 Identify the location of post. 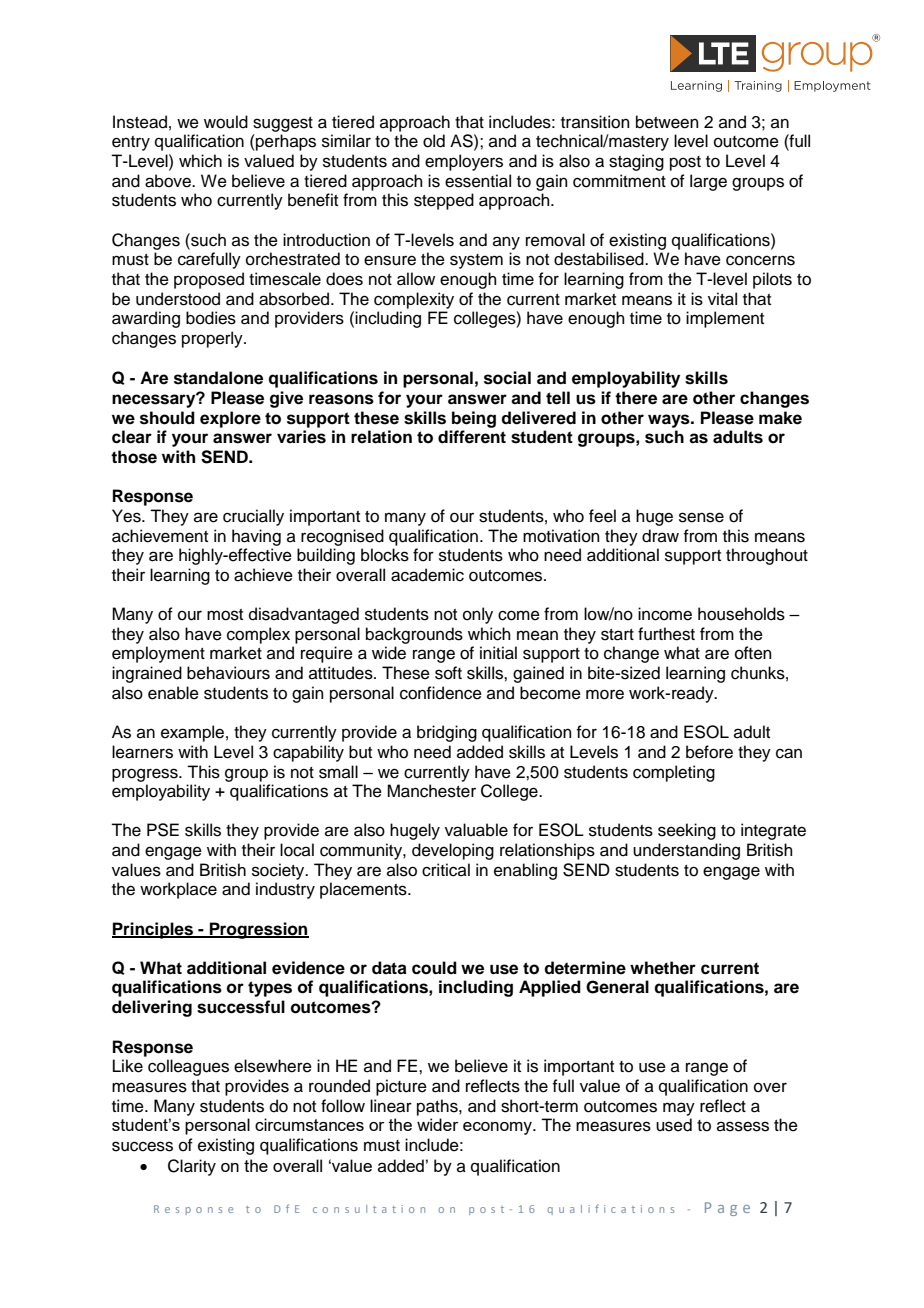
(685, 163).
